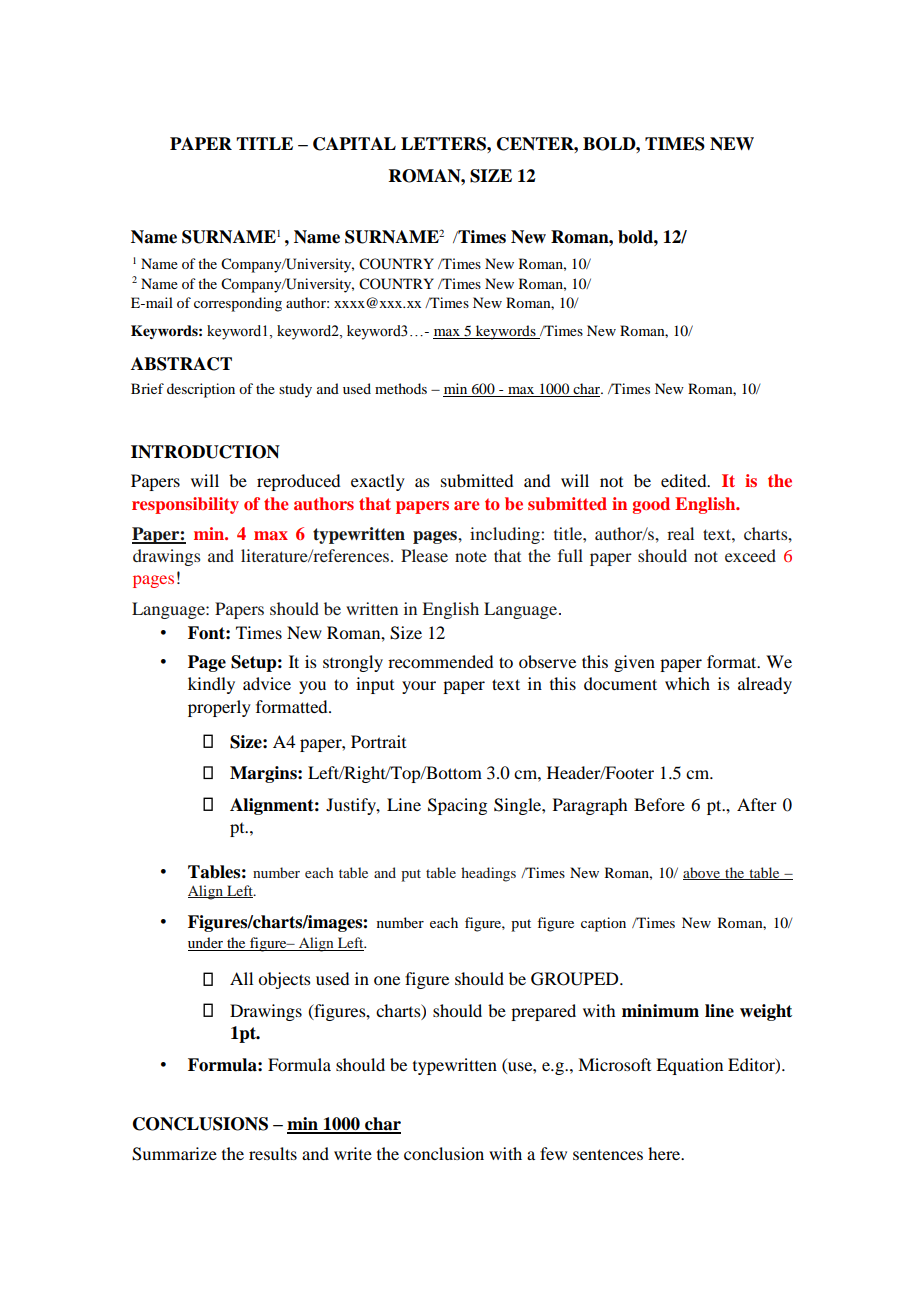 This page has width=924, height=1308. What do you see at coordinates (295, 390) in the page?
I see `study` at bounding box center [295, 390].
